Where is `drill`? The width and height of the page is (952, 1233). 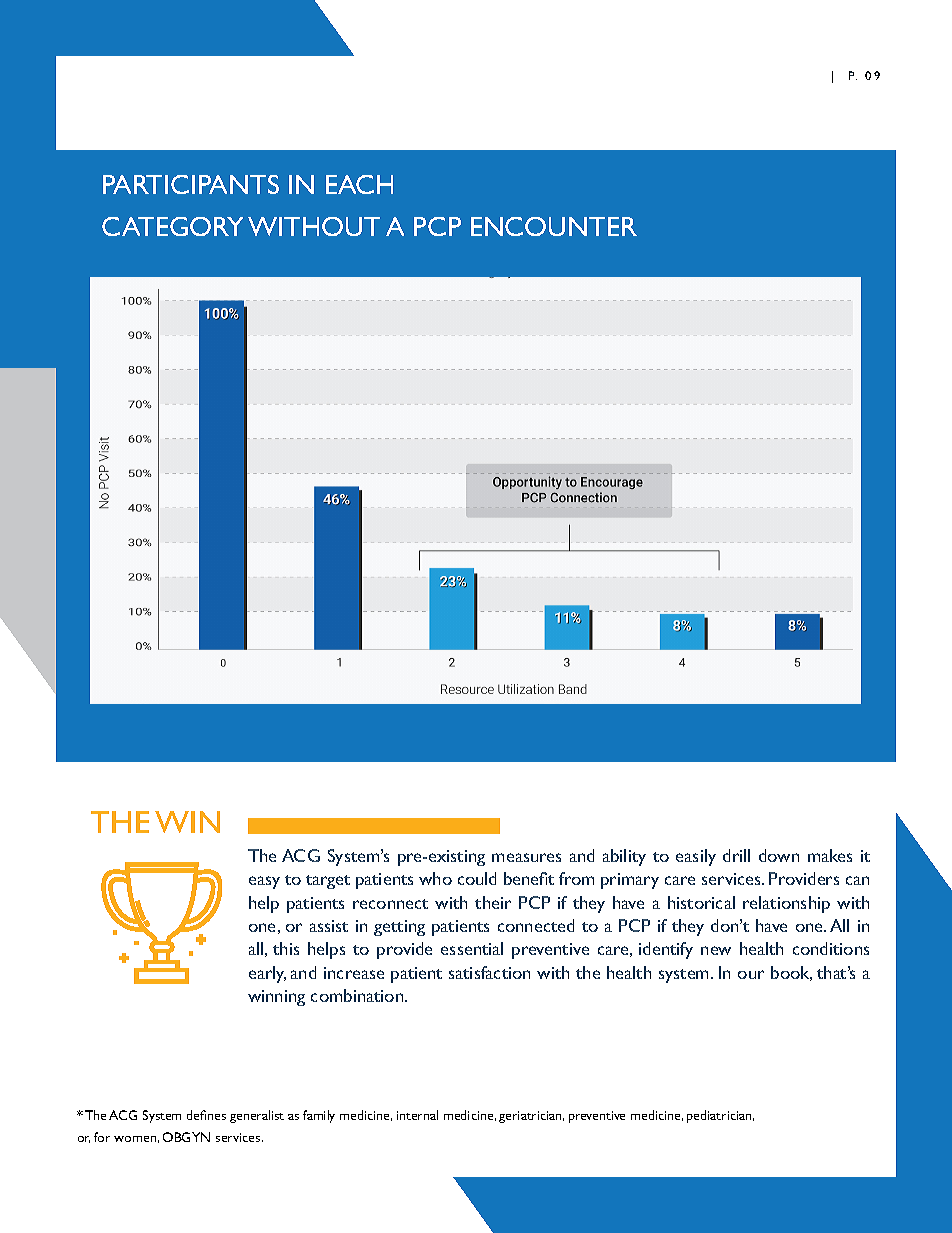 drill is located at coordinates (736, 855).
